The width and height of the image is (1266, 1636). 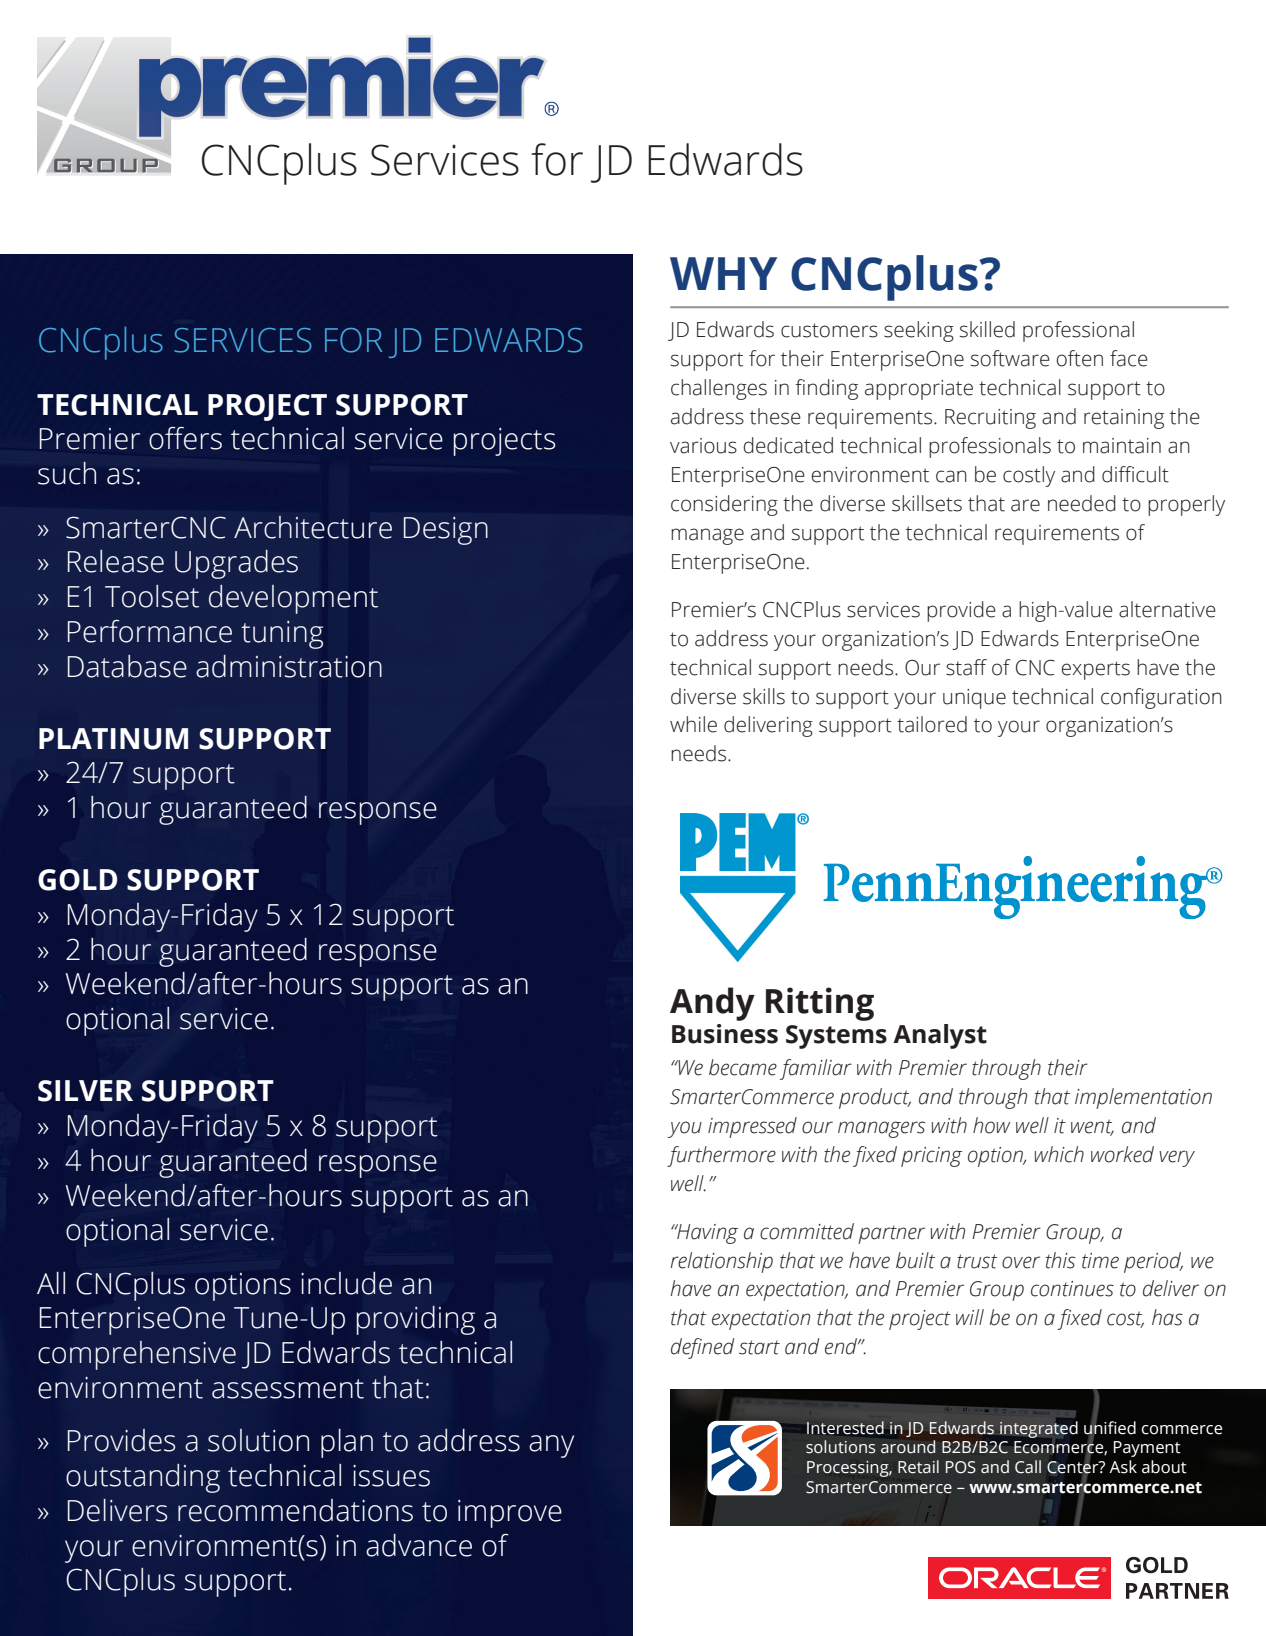 What do you see at coordinates (987, 329) in the image?
I see `skilled` at bounding box center [987, 329].
